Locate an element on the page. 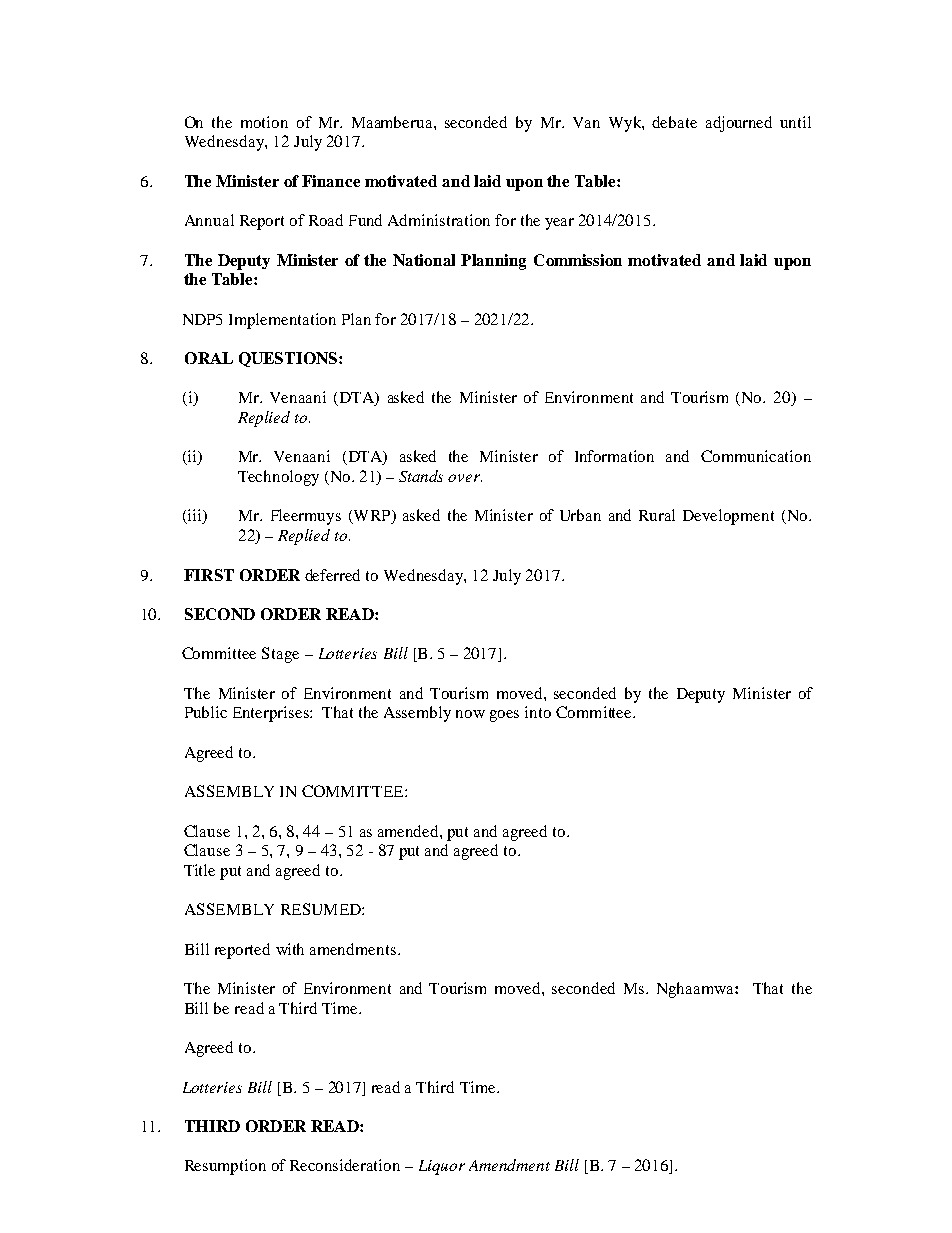 Image resolution: width=952 pixels, height=1233 pixels. Liquor is located at coordinates (442, 1167).
